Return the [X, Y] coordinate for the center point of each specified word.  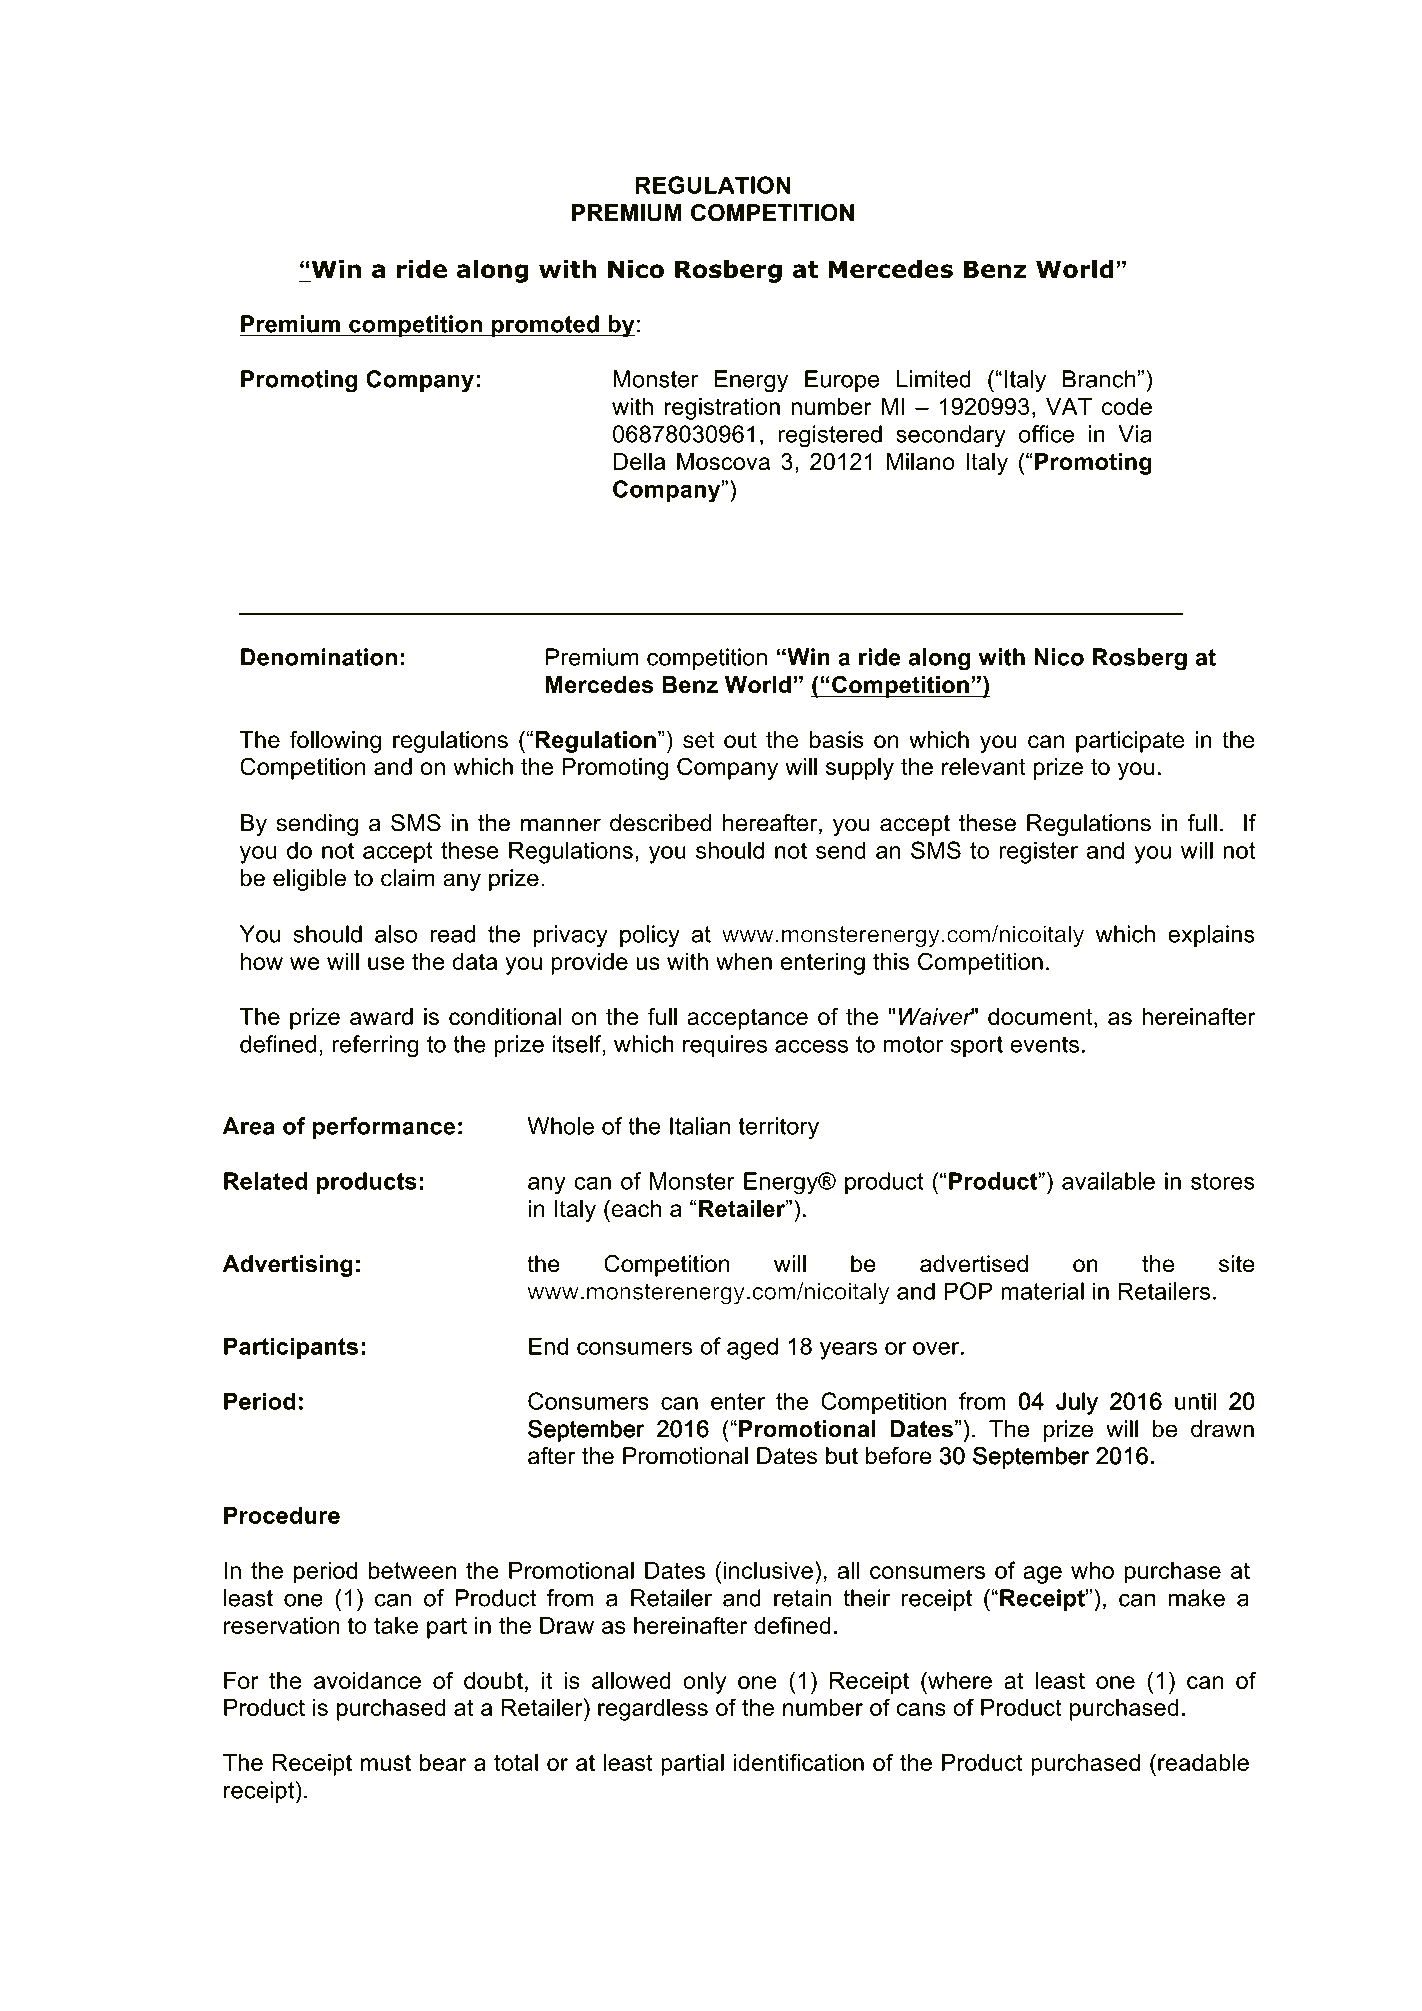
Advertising [288, 1266]
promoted [545, 326]
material [1042, 1291]
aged [752, 1348]
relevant [984, 767]
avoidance [367, 1680]
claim [408, 878]
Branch [1099, 379]
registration [722, 409]
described [660, 823]
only [704, 1682]
